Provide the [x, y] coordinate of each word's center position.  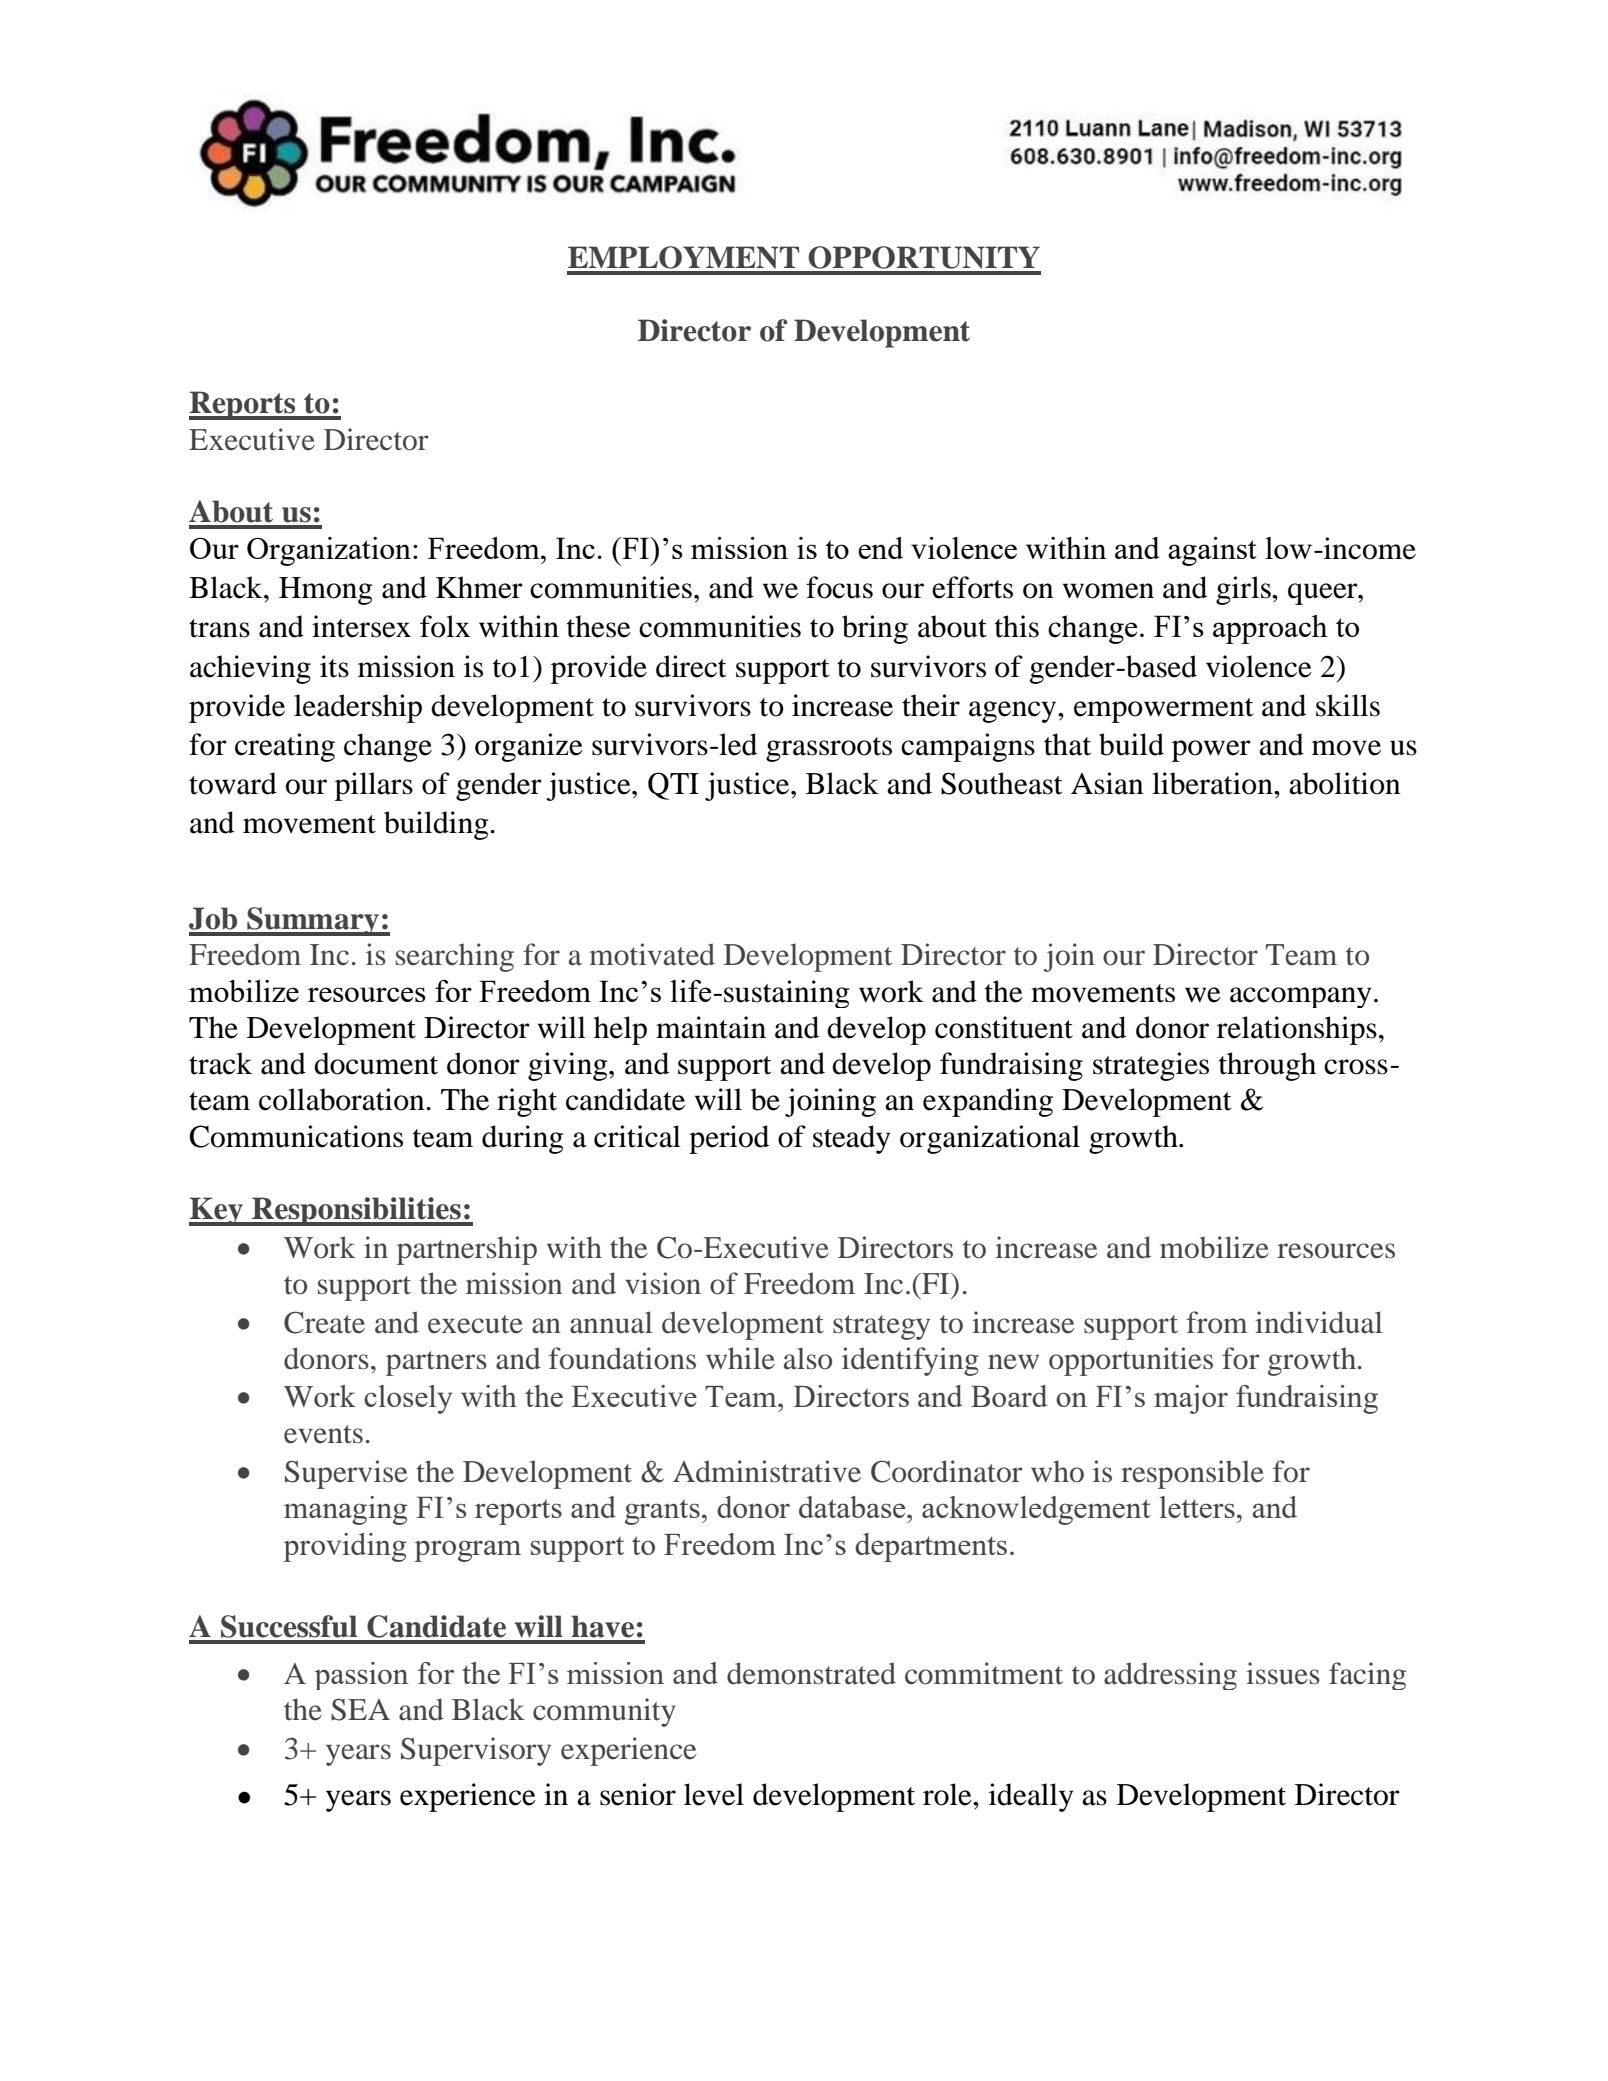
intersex [361, 626]
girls [1244, 590]
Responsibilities [356, 1211]
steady [851, 1139]
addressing [1170, 1676]
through [1267, 1066]
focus [839, 587]
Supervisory [476, 1751]
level [714, 1794]
